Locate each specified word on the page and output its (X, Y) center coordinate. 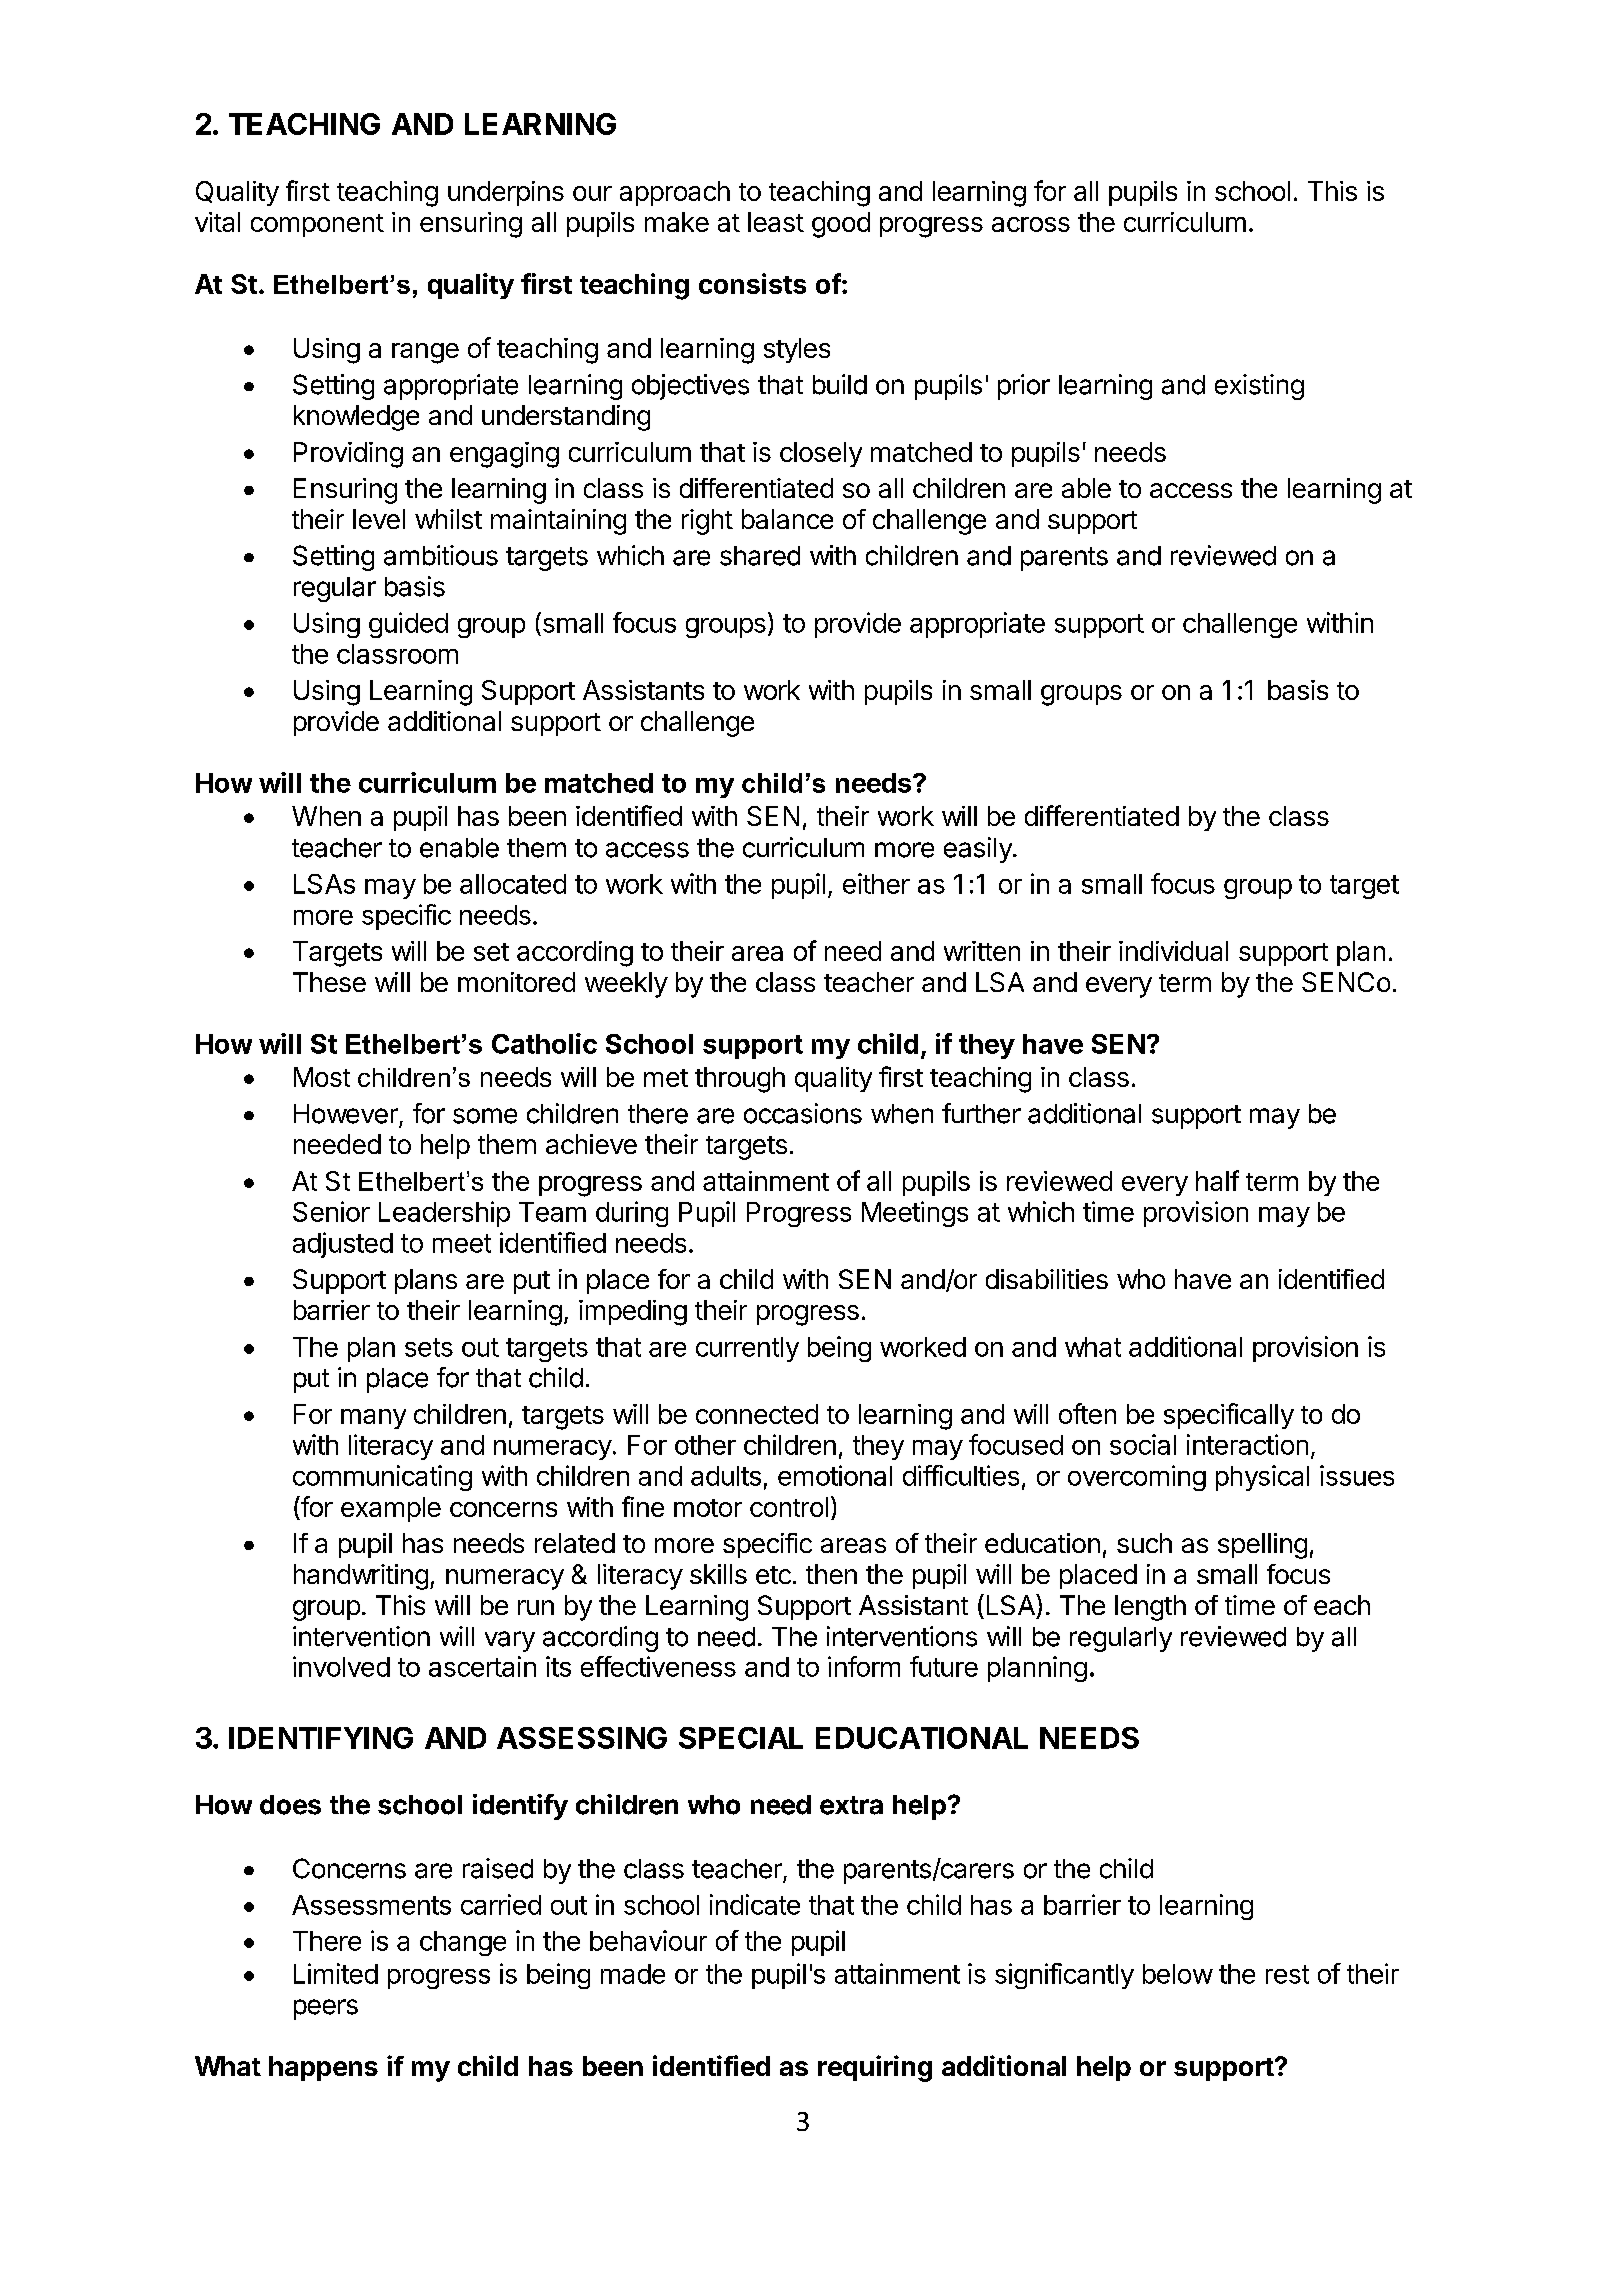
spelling (1262, 1546)
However (346, 1114)
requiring (875, 2068)
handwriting (361, 1577)
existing (1259, 387)
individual (1173, 951)
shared (760, 556)
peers (326, 2009)
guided (408, 625)
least (776, 222)
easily (979, 850)
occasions (803, 1113)
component (317, 225)
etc (773, 1575)
